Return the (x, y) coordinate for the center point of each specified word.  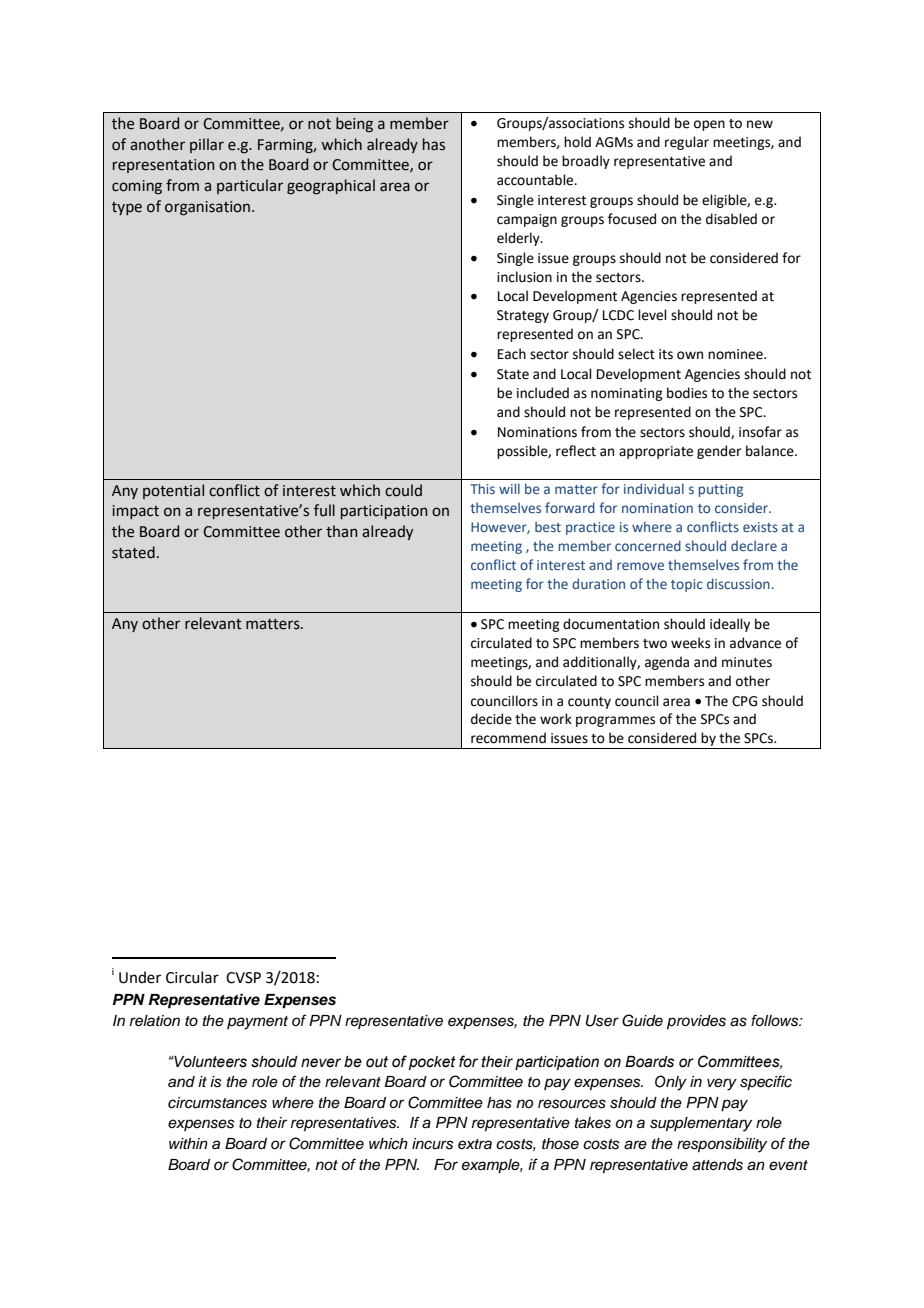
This (482, 488)
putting (721, 490)
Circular (192, 977)
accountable (536, 180)
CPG (744, 701)
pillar (207, 145)
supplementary (701, 1124)
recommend (508, 738)
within (188, 1143)
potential (173, 491)
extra (475, 1144)
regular (687, 143)
